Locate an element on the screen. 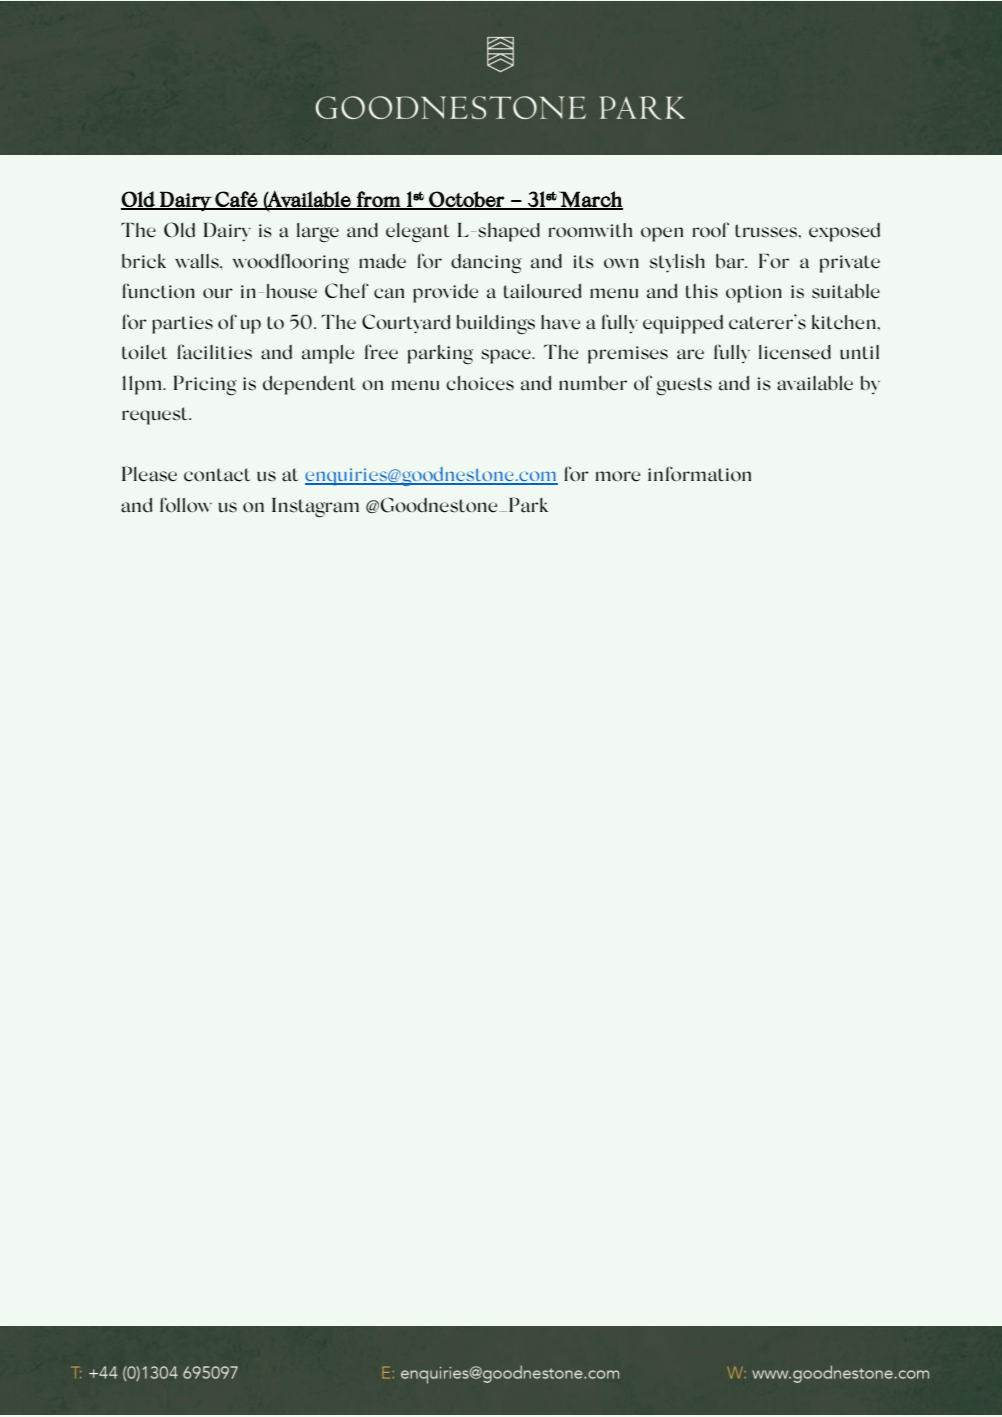  more is located at coordinates (618, 476).
